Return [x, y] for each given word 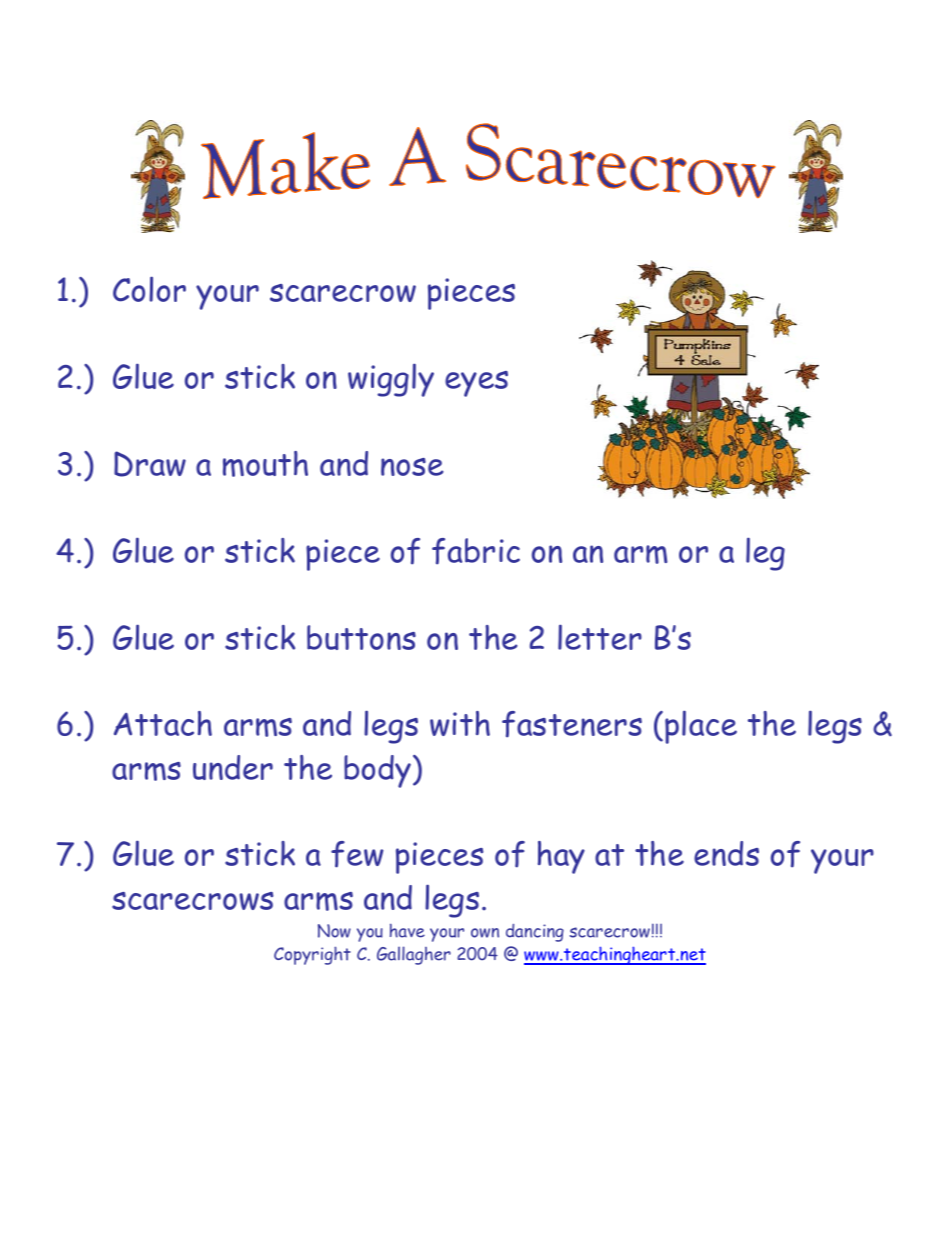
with [460, 723]
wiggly [391, 380]
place [701, 727]
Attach [163, 723]
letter [600, 637]
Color [149, 289]
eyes [476, 384]
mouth [265, 464]
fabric [476, 551]
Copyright [312, 955]
